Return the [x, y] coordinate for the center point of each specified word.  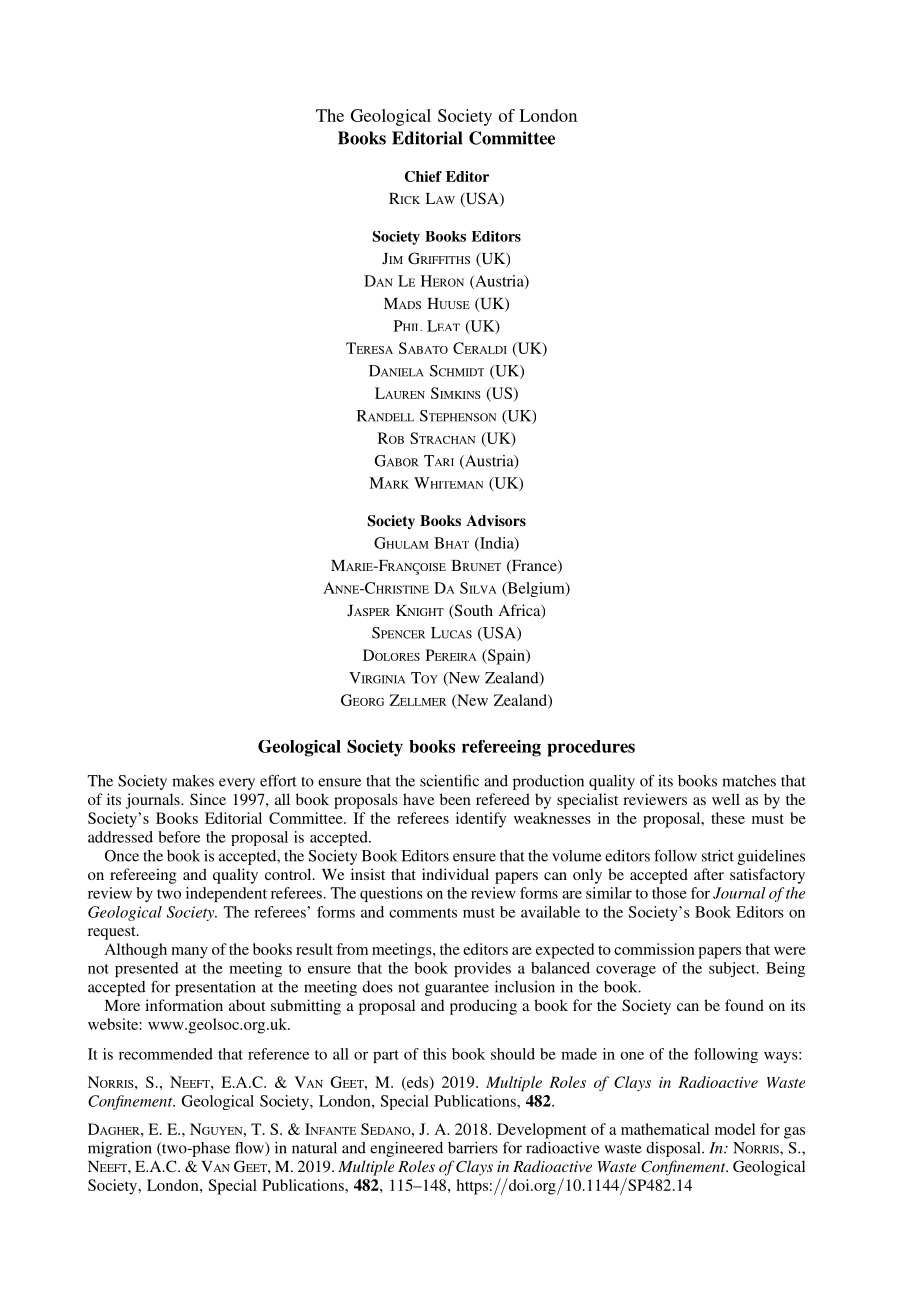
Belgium [536, 589]
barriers [473, 1148]
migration [120, 1149]
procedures [591, 748]
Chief [423, 176]
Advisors [496, 520]
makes [193, 781]
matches [749, 781]
